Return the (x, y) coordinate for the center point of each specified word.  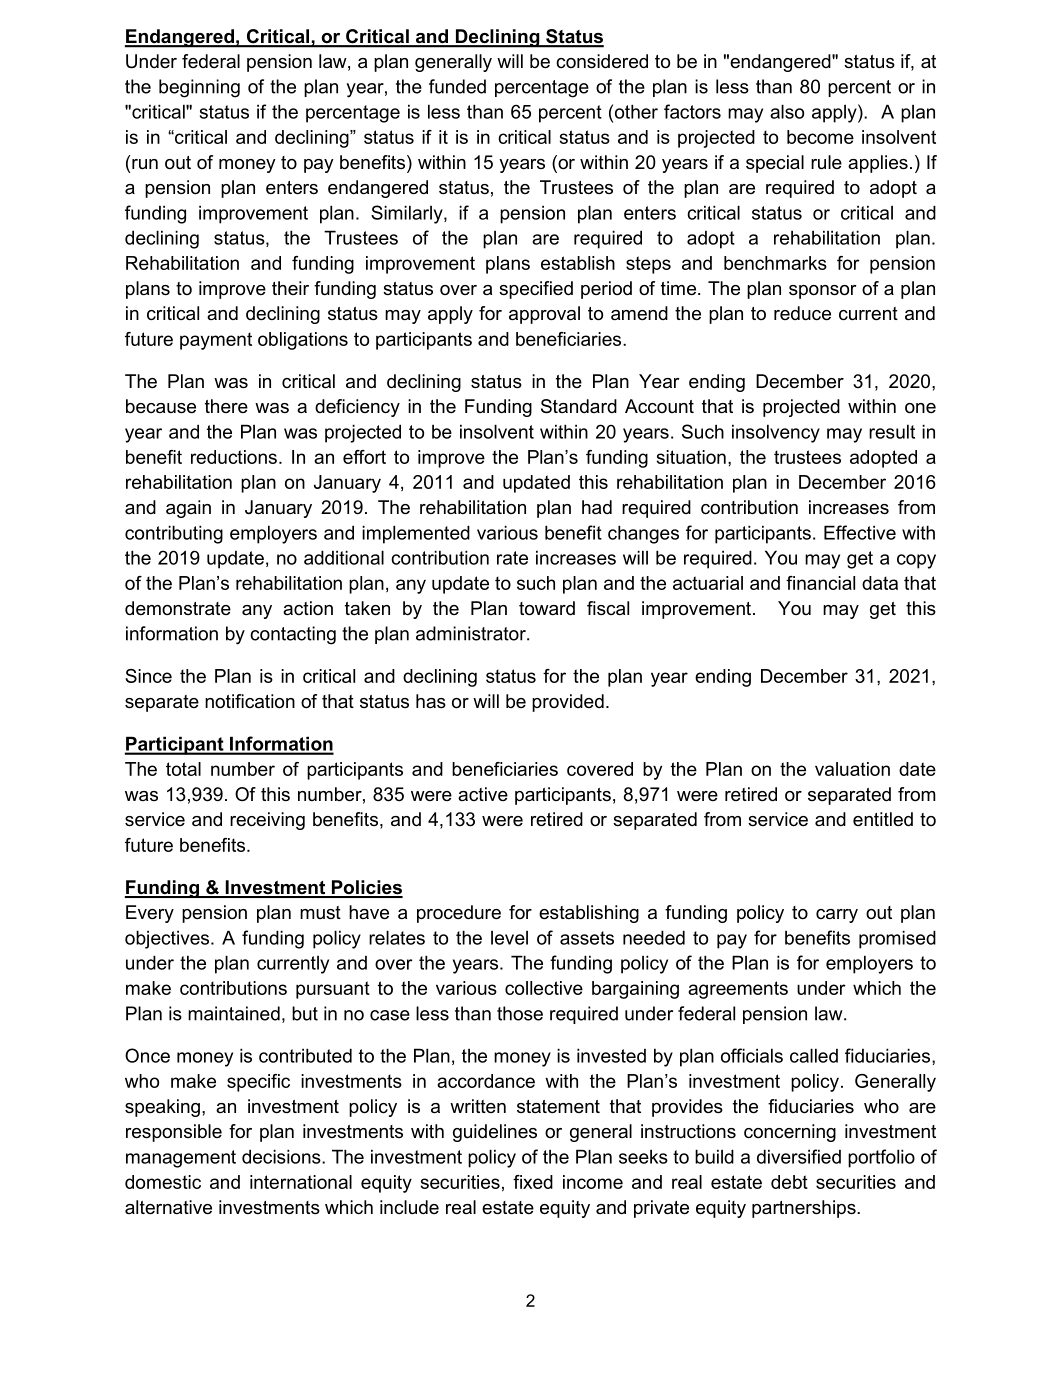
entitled (883, 819)
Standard (579, 406)
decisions (282, 1156)
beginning (199, 88)
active (483, 794)
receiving (267, 821)
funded (457, 86)
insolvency (776, 433)
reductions (234, 457)
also (787, 111)
